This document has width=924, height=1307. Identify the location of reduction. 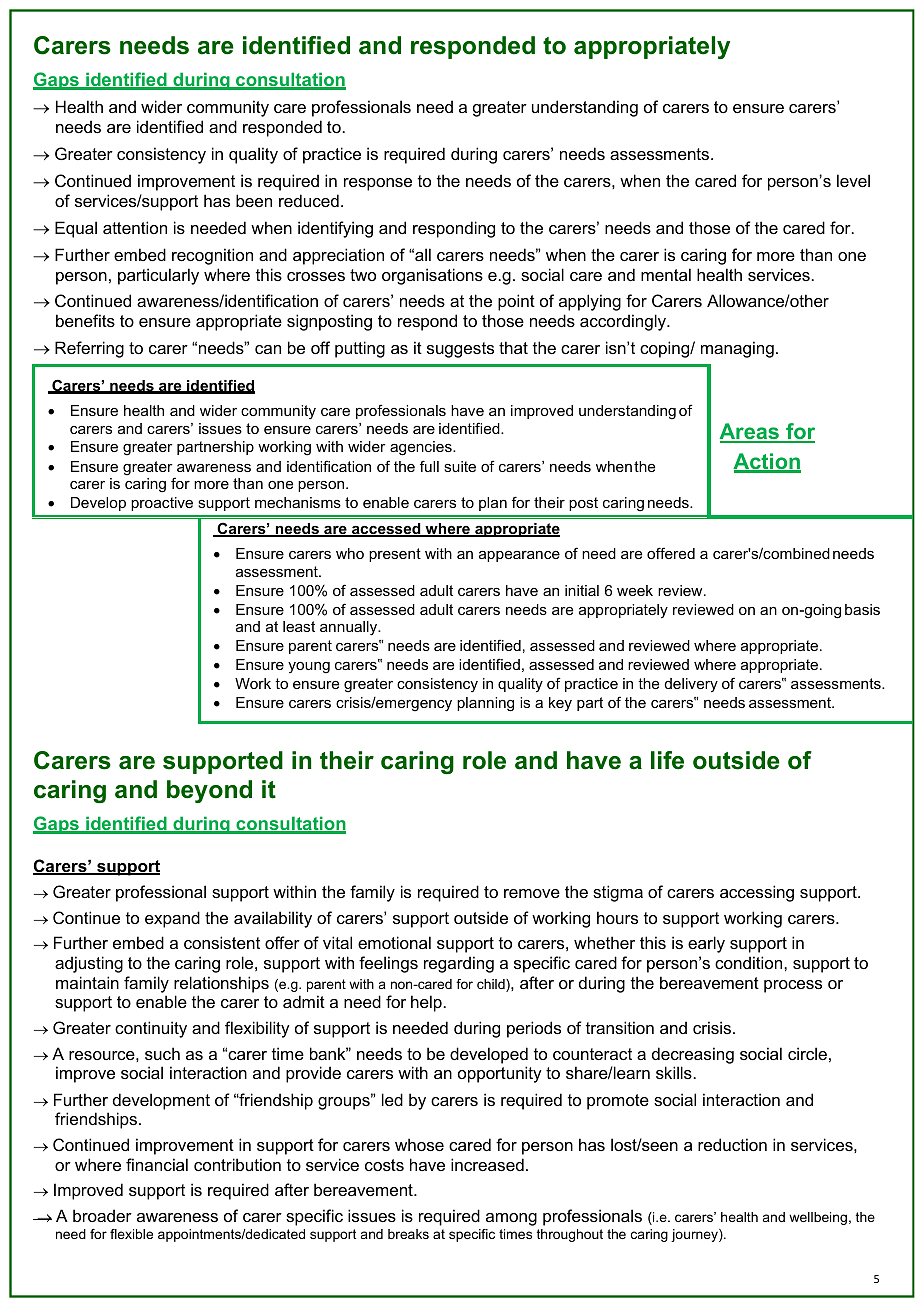
(732, 1144).
